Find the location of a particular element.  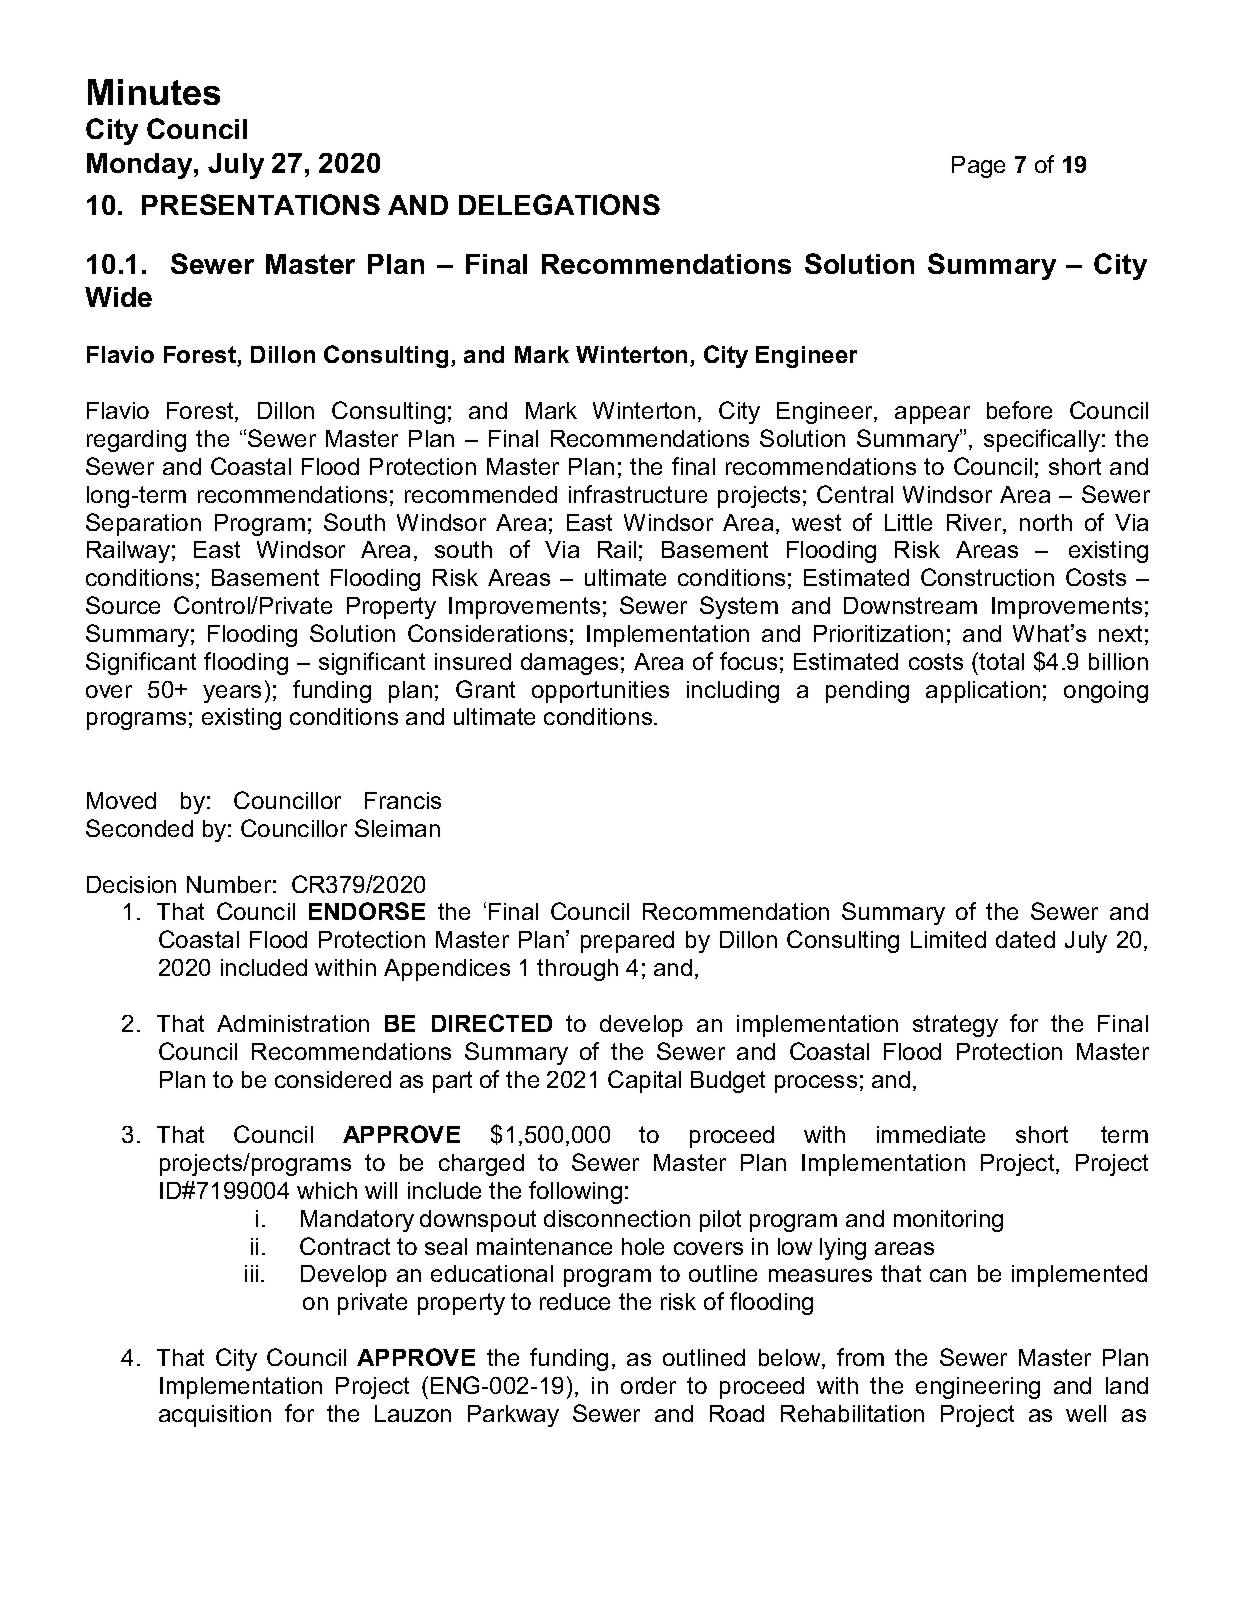

acquisition is located at coordinates (215, 1416).
